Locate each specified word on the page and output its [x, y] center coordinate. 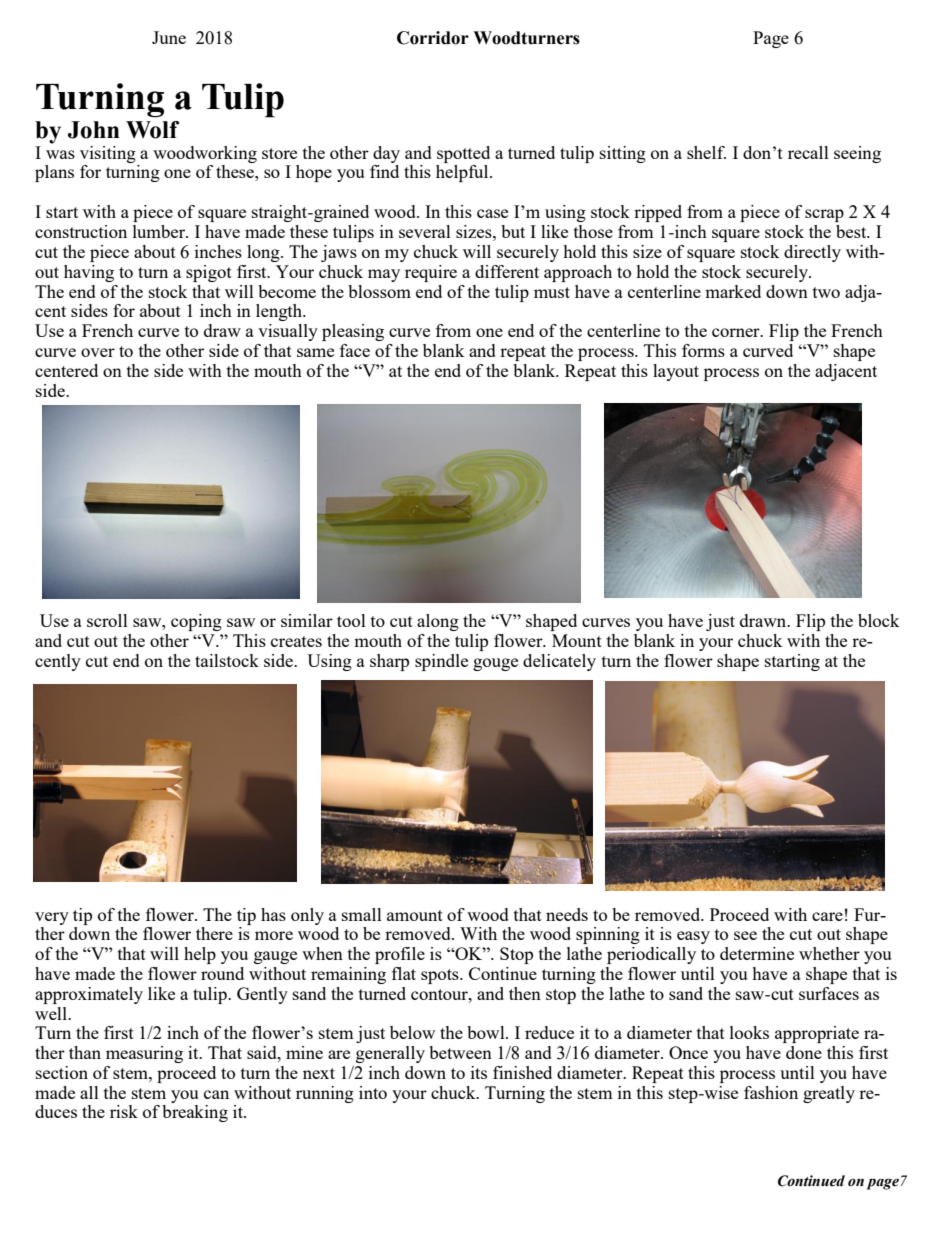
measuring [144, 1054]
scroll [107, 620]
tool [351, 620]
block [879, 620]
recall [808, 152]
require [431, 273]
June [169, 37]
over [98, 352]
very [52, 918]
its [479, 1072]
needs [567, 914]
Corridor [433, 38]
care [827, 916]
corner [737, 332]
